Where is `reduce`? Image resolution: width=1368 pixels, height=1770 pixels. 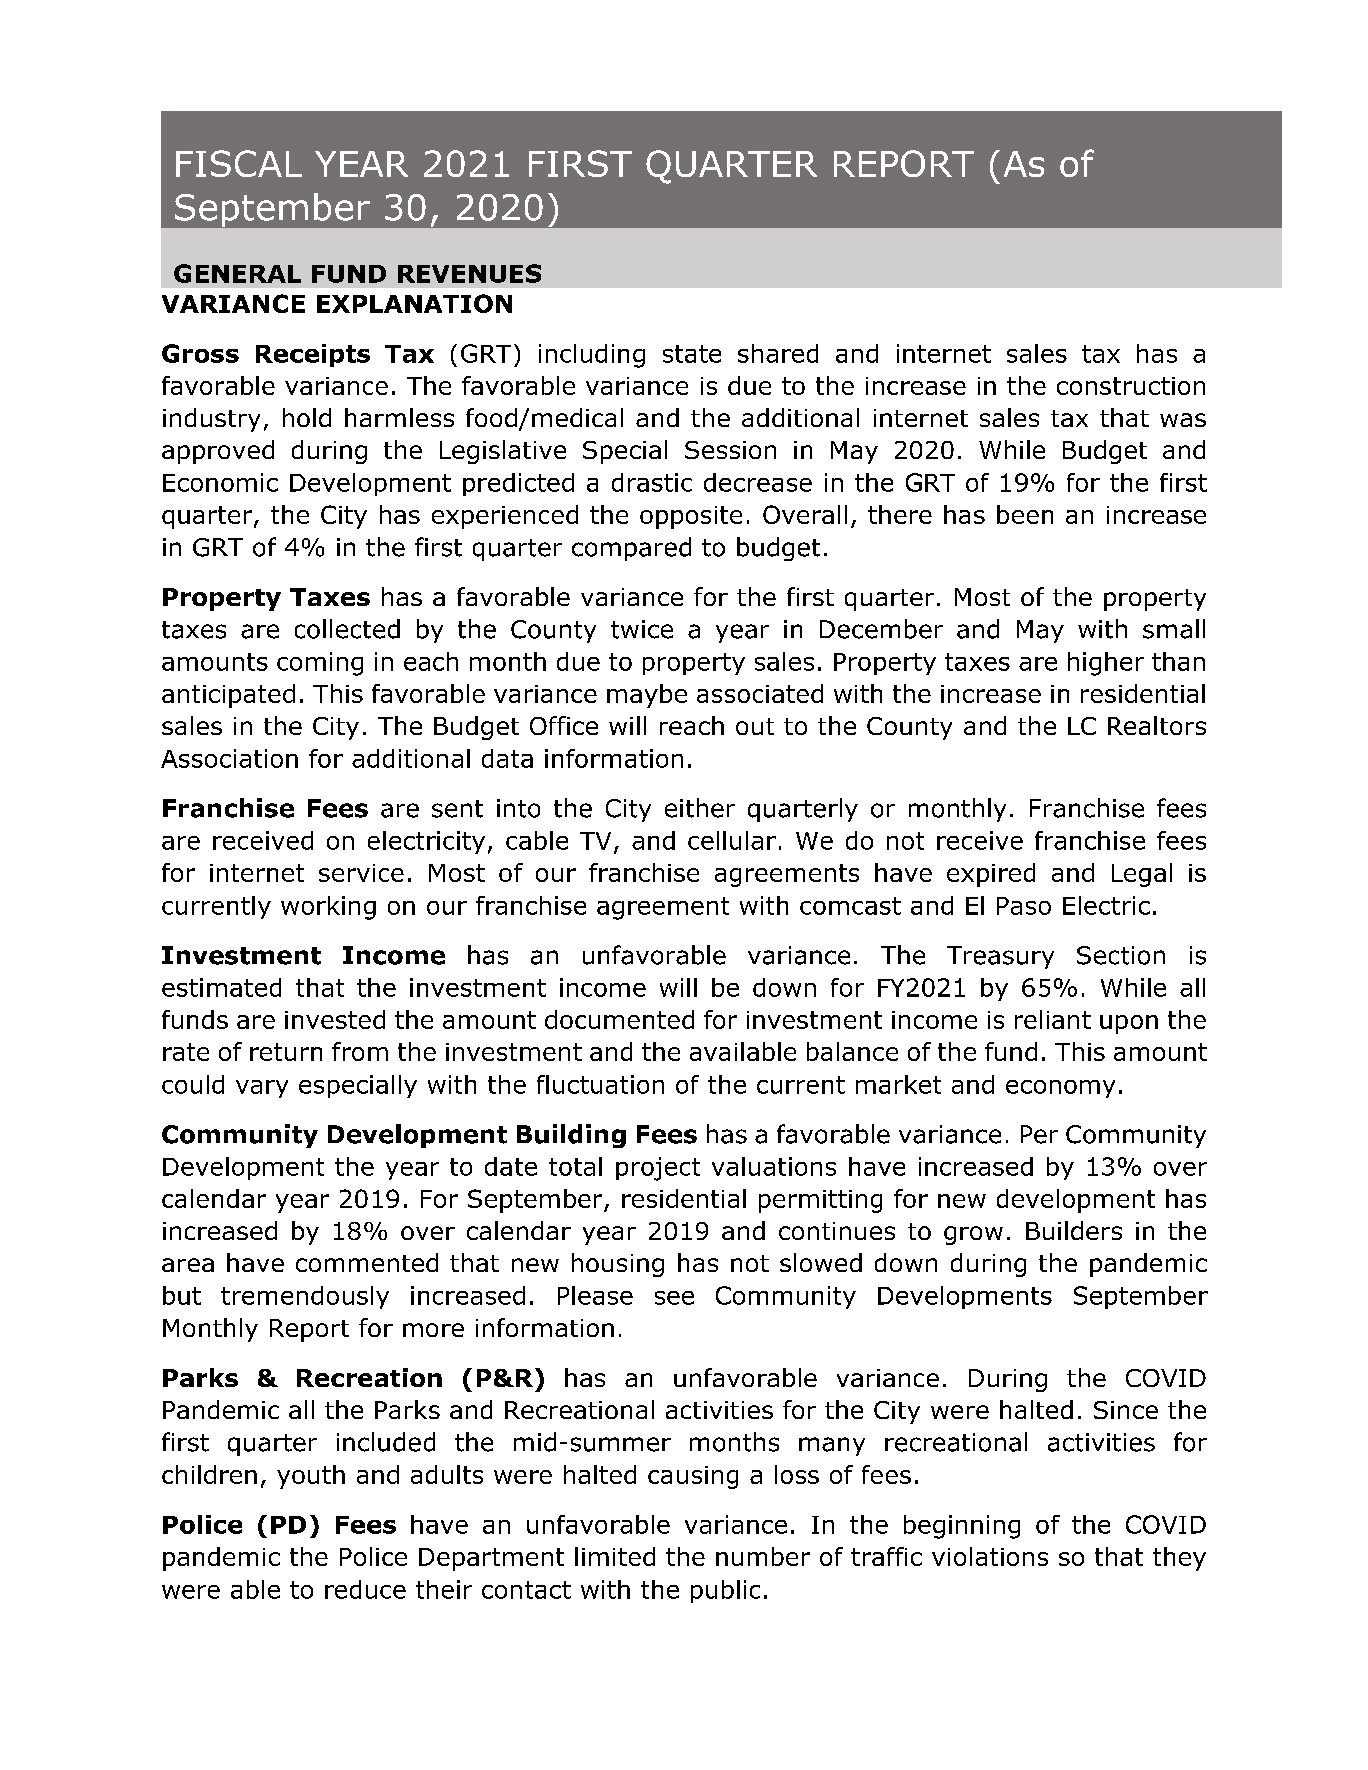
reduce is located at coordinates (365, 1589).
